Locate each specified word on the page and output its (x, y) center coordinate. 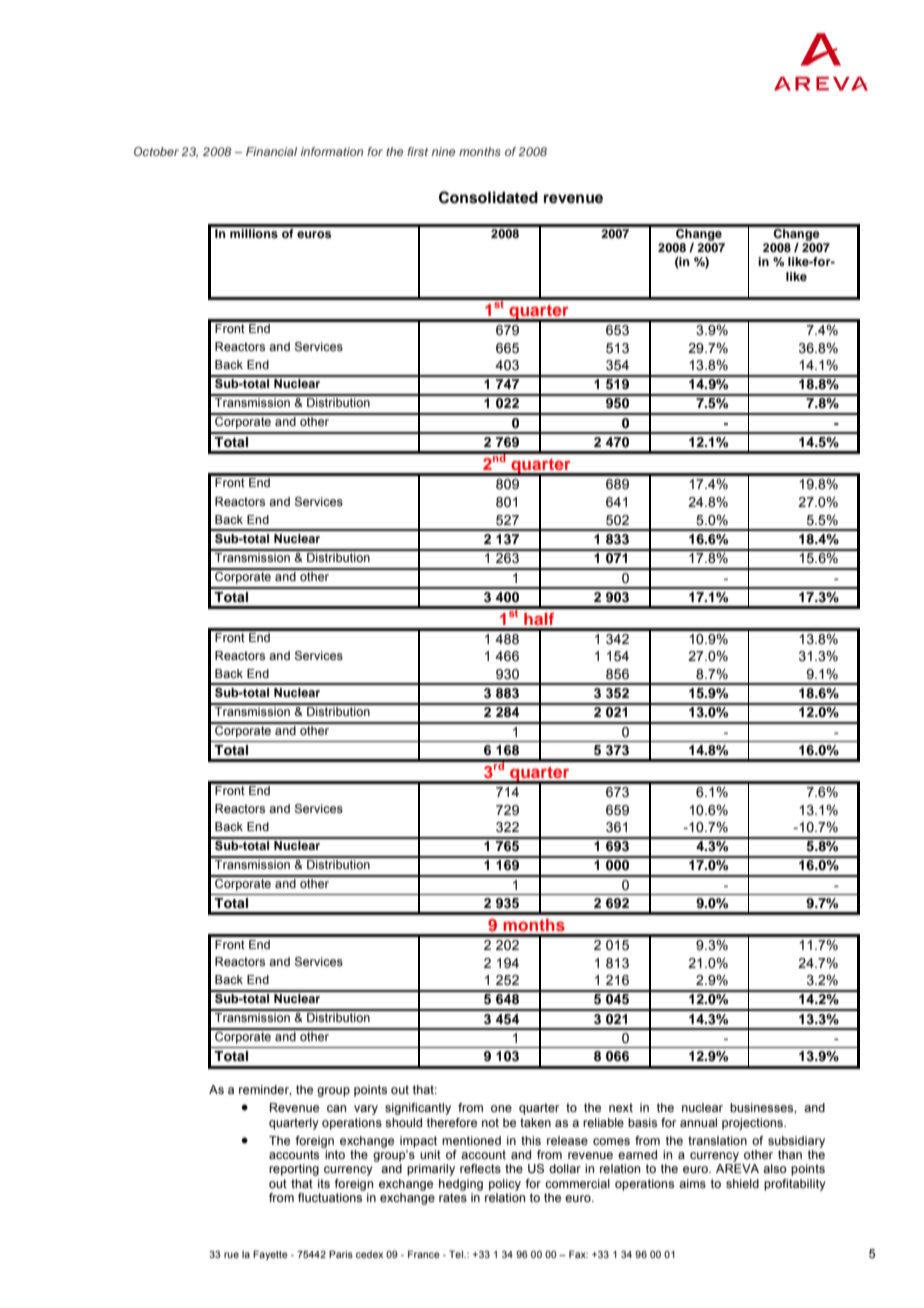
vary (366, 1110)
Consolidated (488, 197)
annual (698, 1122)
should (403, 1122)
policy (505, 1185)
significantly (418, 1109)
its (324, 1183)
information (332, 151)
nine (443, 151)
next (621, 1107)
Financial (271, 151)
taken (535, 1122)
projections (753, 1124)
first (417, 151)
